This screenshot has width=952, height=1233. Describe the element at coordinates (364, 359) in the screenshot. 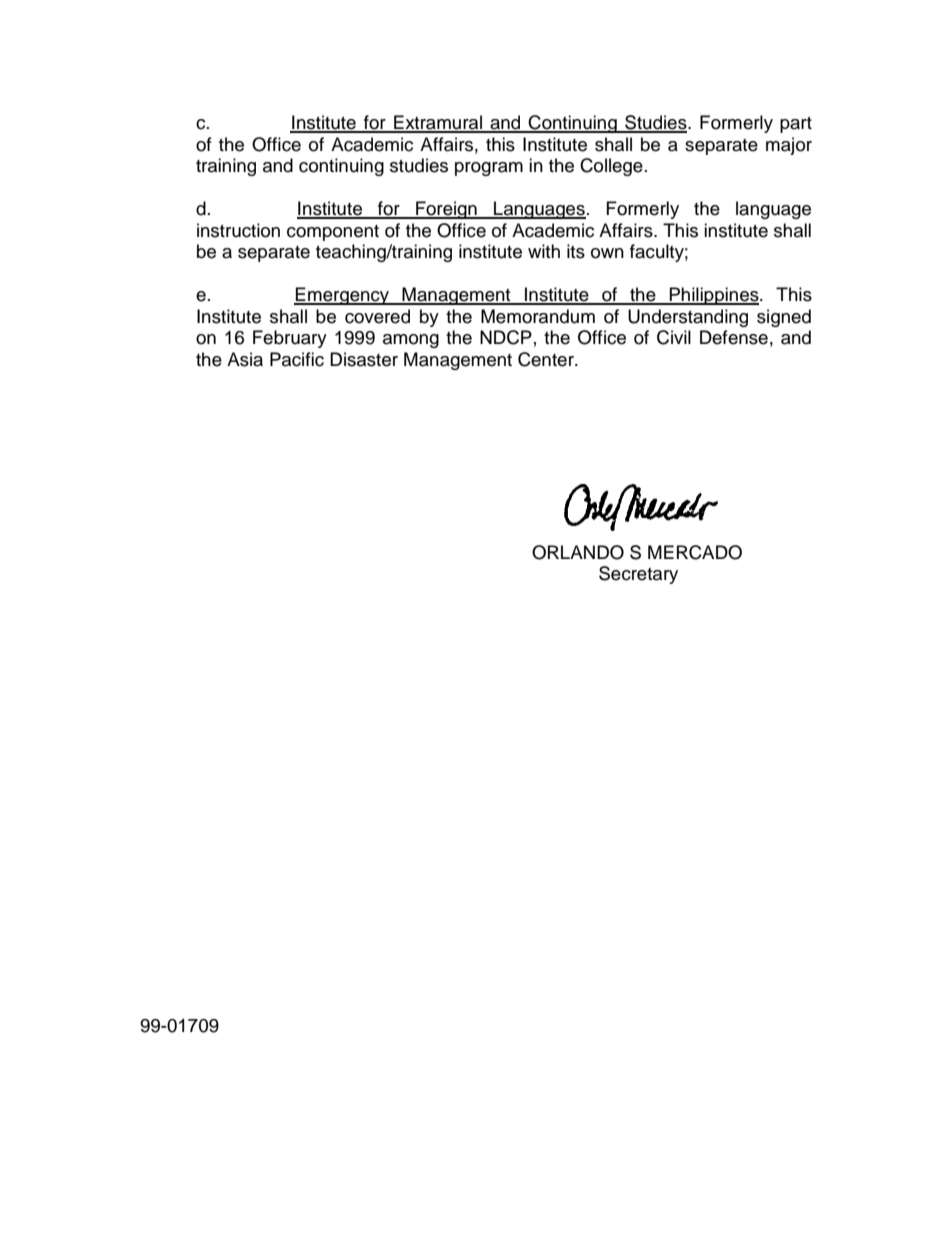

I see `Disaster` at that location.
